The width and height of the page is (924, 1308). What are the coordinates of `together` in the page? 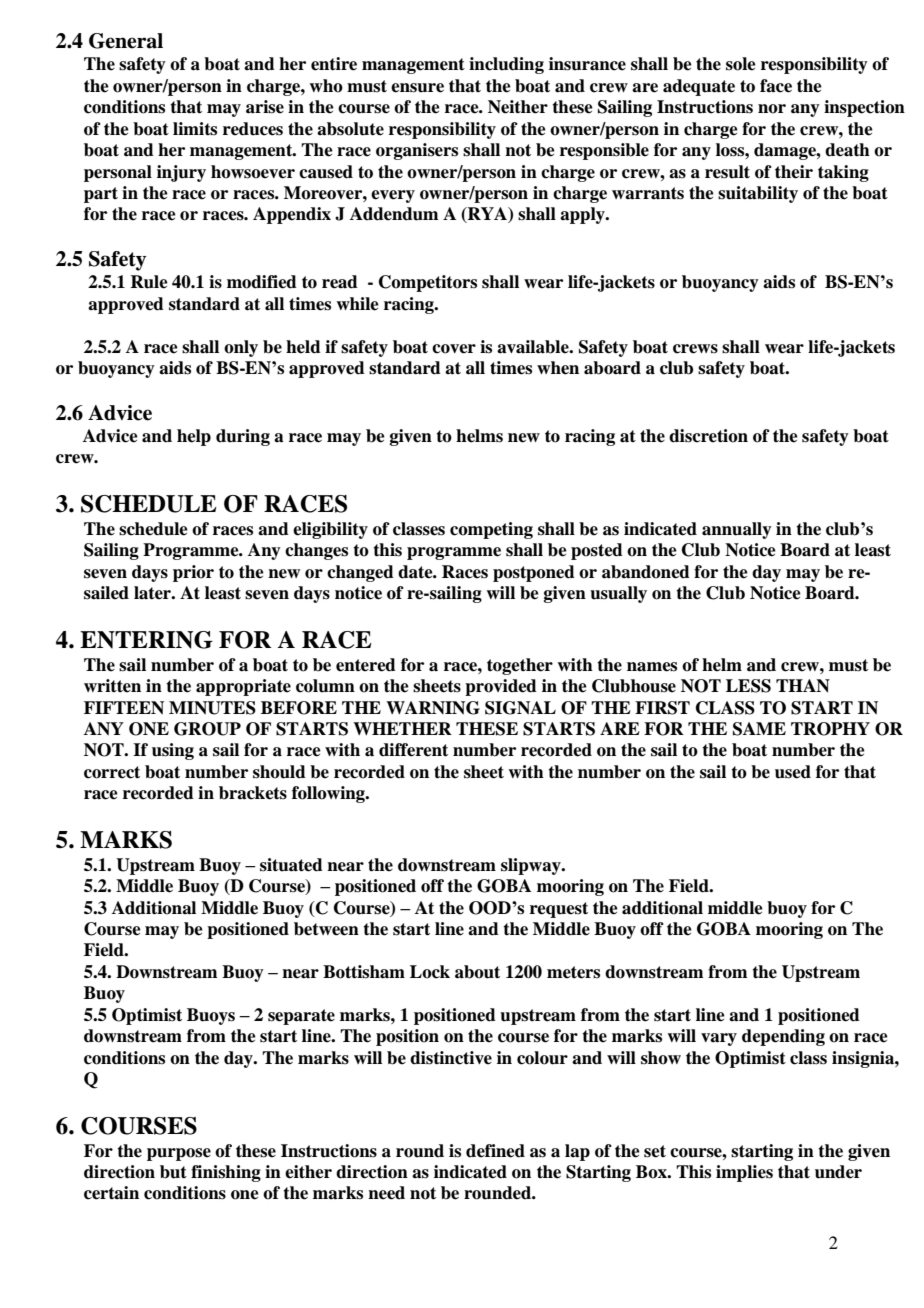 It's located at (520, 666).
